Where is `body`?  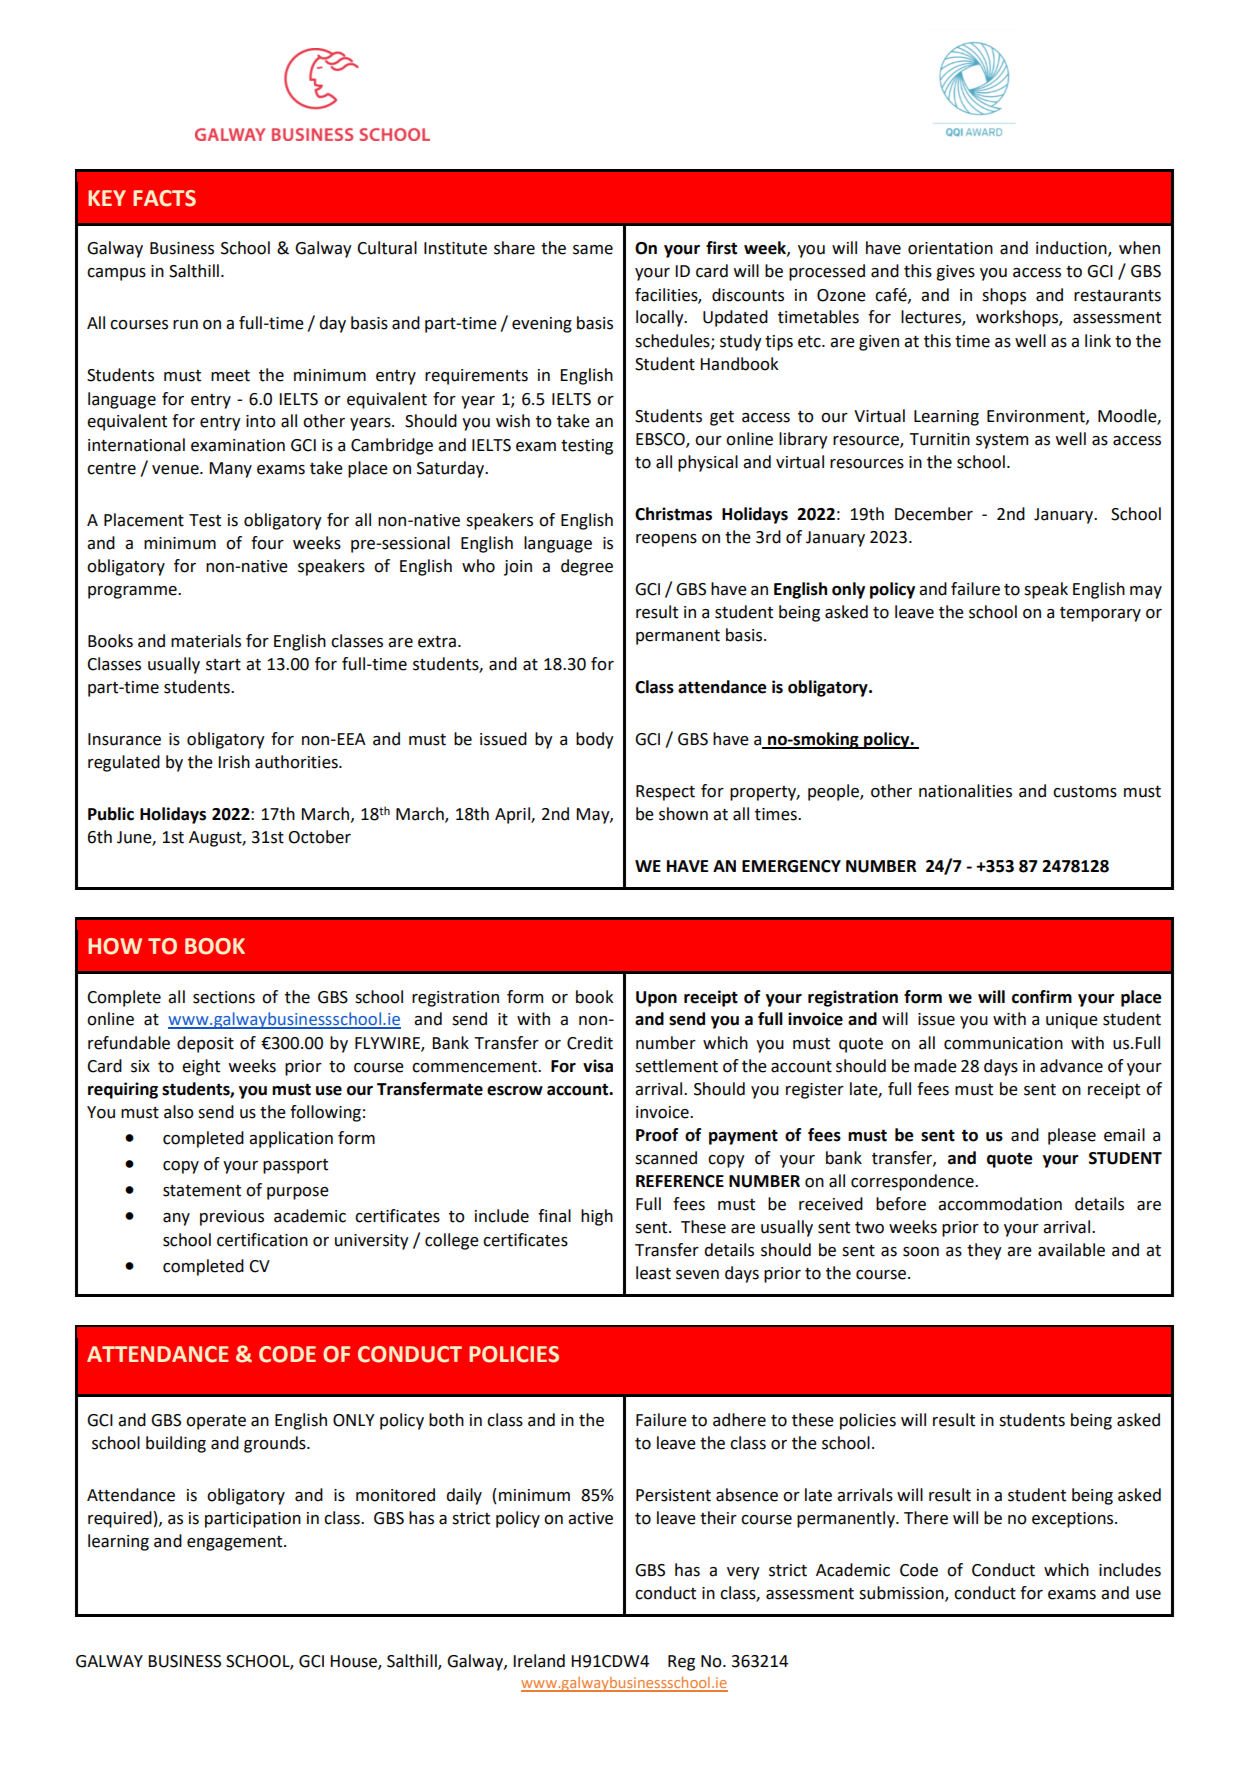
body is located at coordinates (595, 740).
